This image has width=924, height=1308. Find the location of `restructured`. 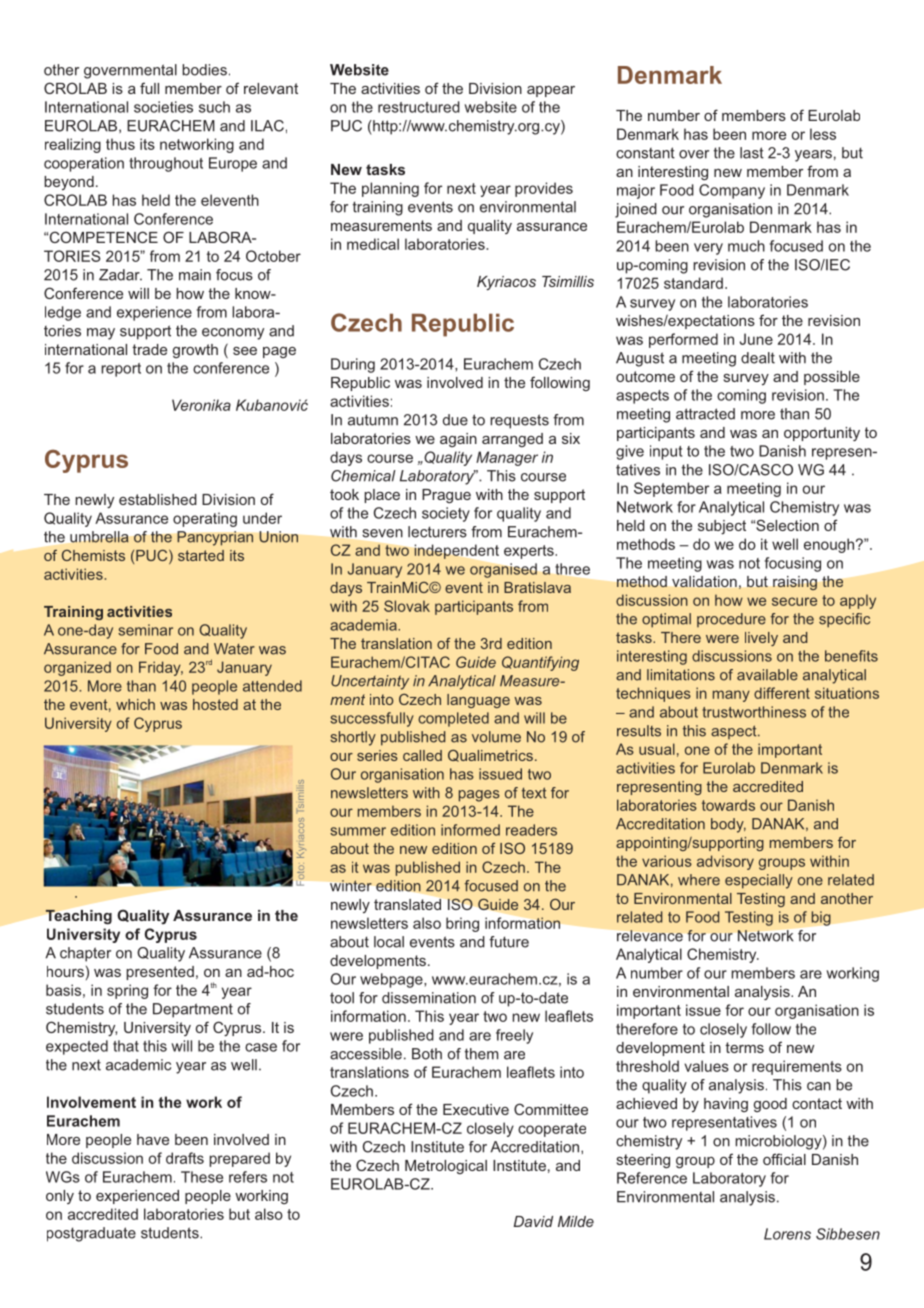

restructured is located at coordinates (419, 107).
